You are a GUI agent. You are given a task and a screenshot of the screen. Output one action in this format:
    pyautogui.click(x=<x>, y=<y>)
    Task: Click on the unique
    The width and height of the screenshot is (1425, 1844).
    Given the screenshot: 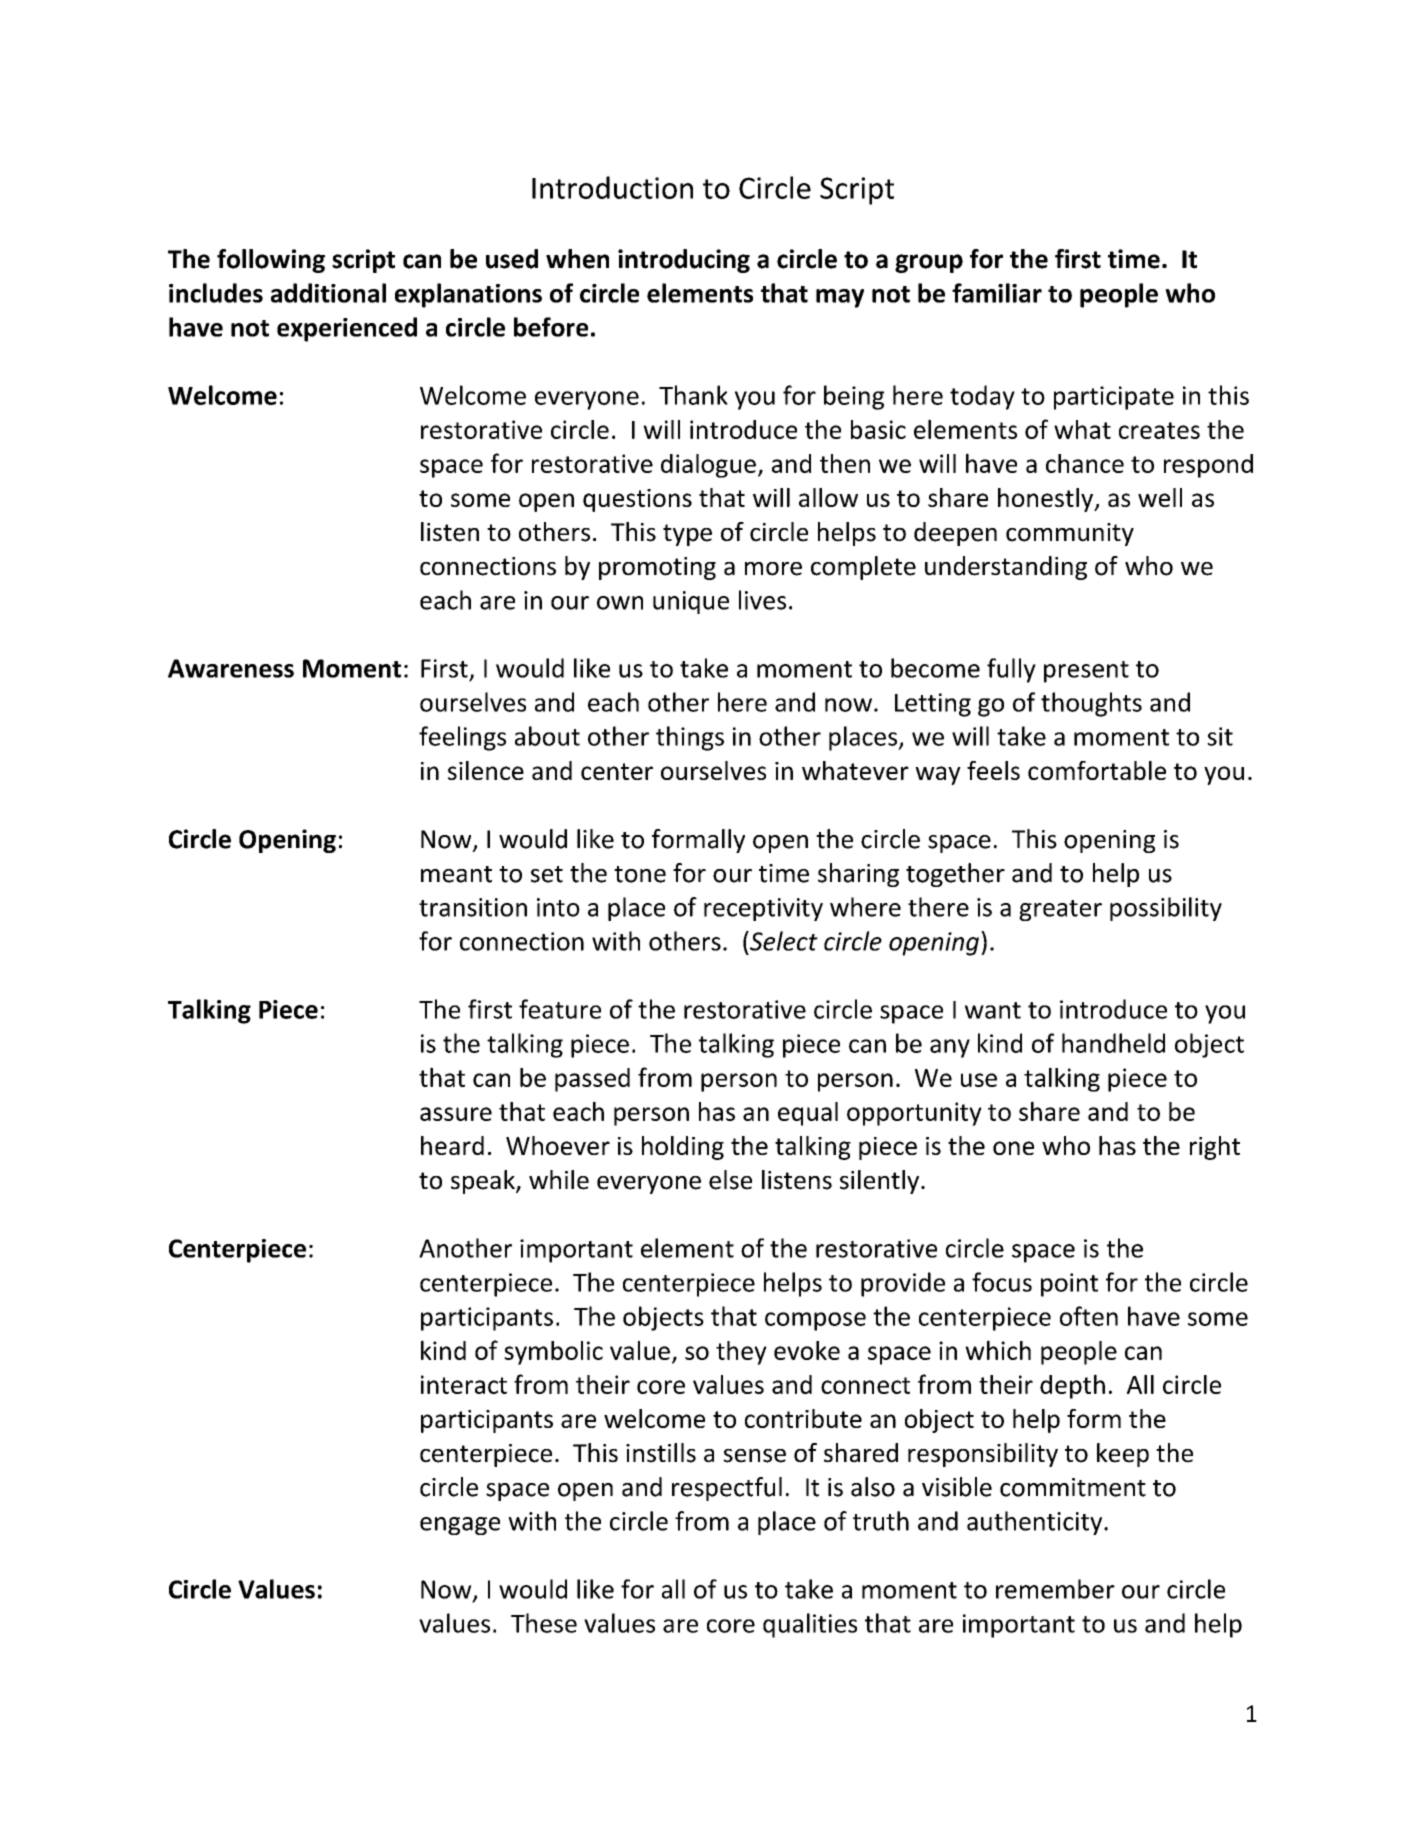 What is the action you would take?
    pyautogui.click(x=691, y=602)
